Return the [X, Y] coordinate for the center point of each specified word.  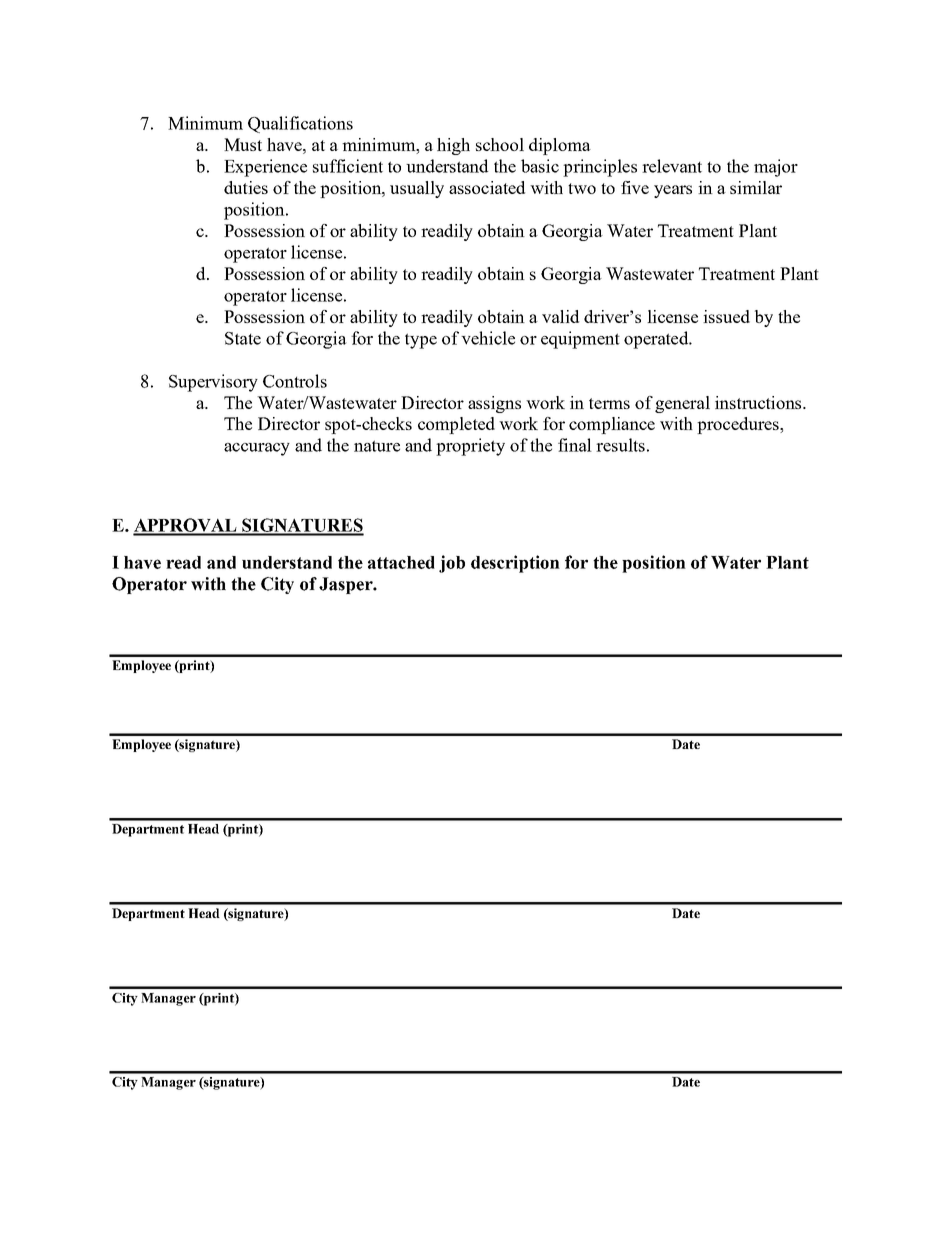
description [515, 564]
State [243, 338]
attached [401, 562]
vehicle [488, 338]
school [500, 144]
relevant [672, 166]
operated [657, 340]
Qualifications [300, 124]
